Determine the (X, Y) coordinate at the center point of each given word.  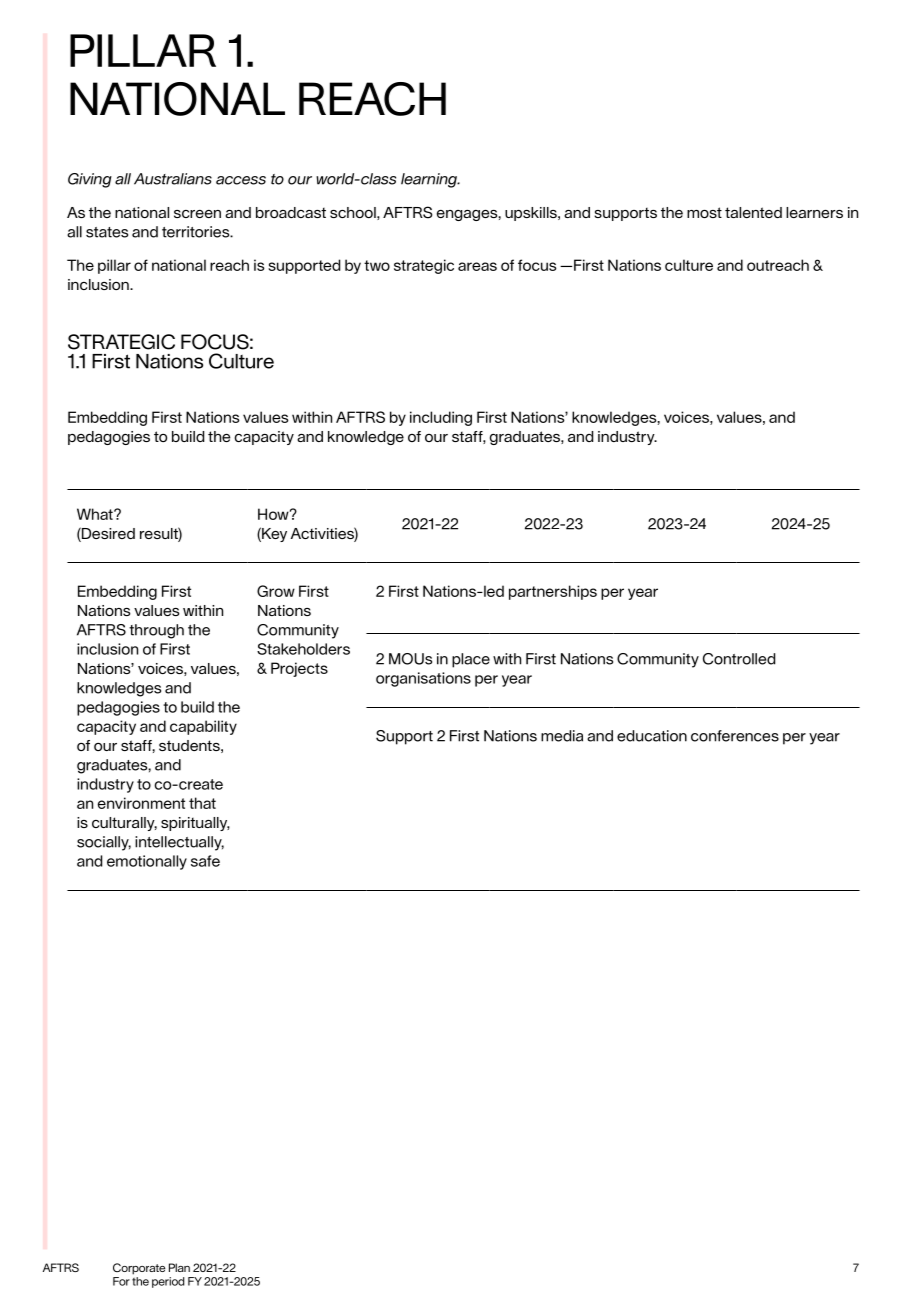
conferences (735, 736)
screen (197, 214)
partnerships (553, 592)
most (704, 212)
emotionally (147, 862)
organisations (423, 679)
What (96, 514)
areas (477, 266)
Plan (179, 1267)
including (441, 418)
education (652, 736)
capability (203, 727)
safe (205, 861)
